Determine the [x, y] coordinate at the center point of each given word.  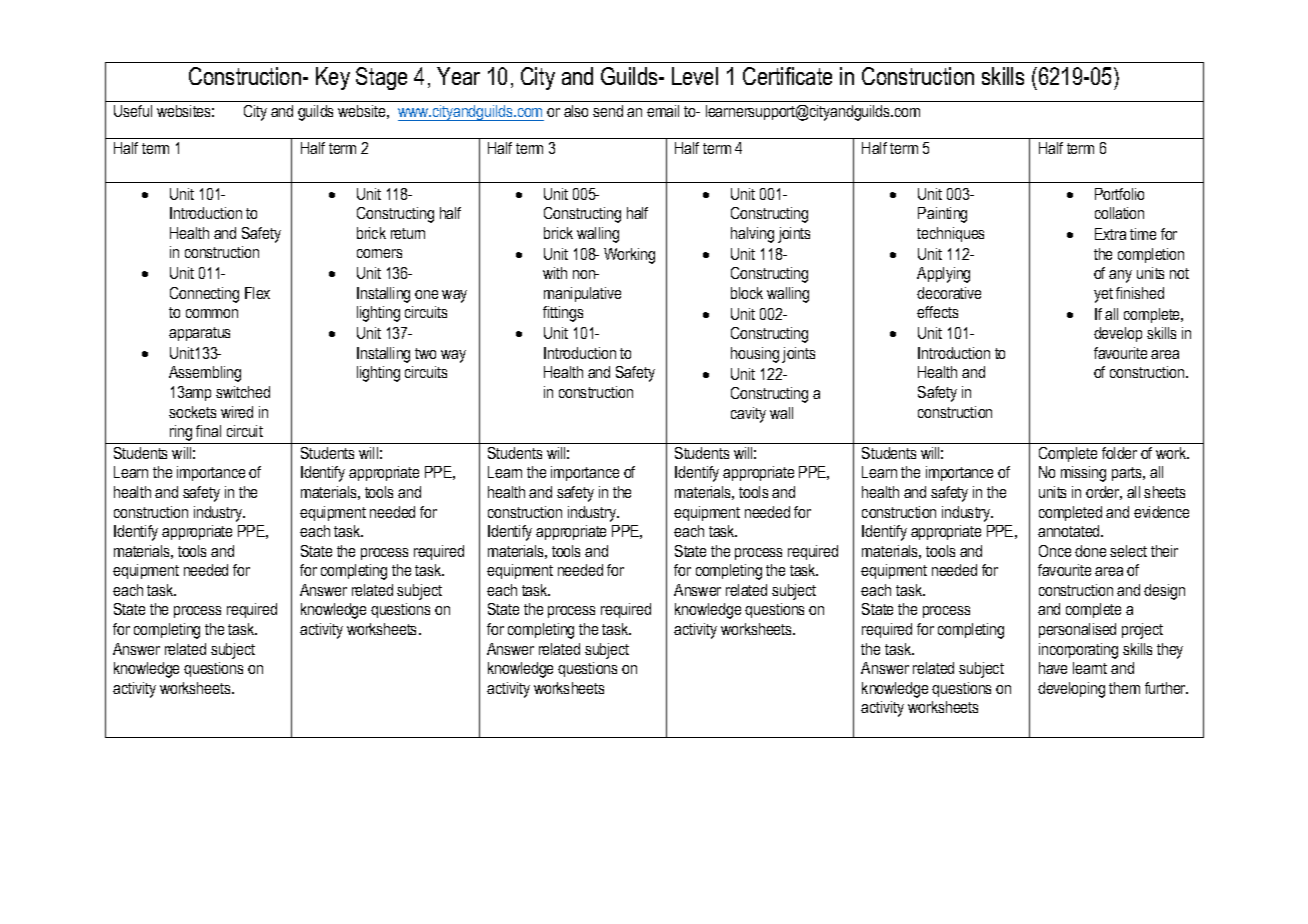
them [1124, 688]
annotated [1070, 531]
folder [1119, 453]
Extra [1110, 234]
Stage [381, 78]
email [663, 111]
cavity [748, 415]
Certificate [787, 76]
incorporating [1078, 651]
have [1053, 668]
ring [181, 434]
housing [755, 355]
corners [379, 253]
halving [752, 235]
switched [243, 392]
